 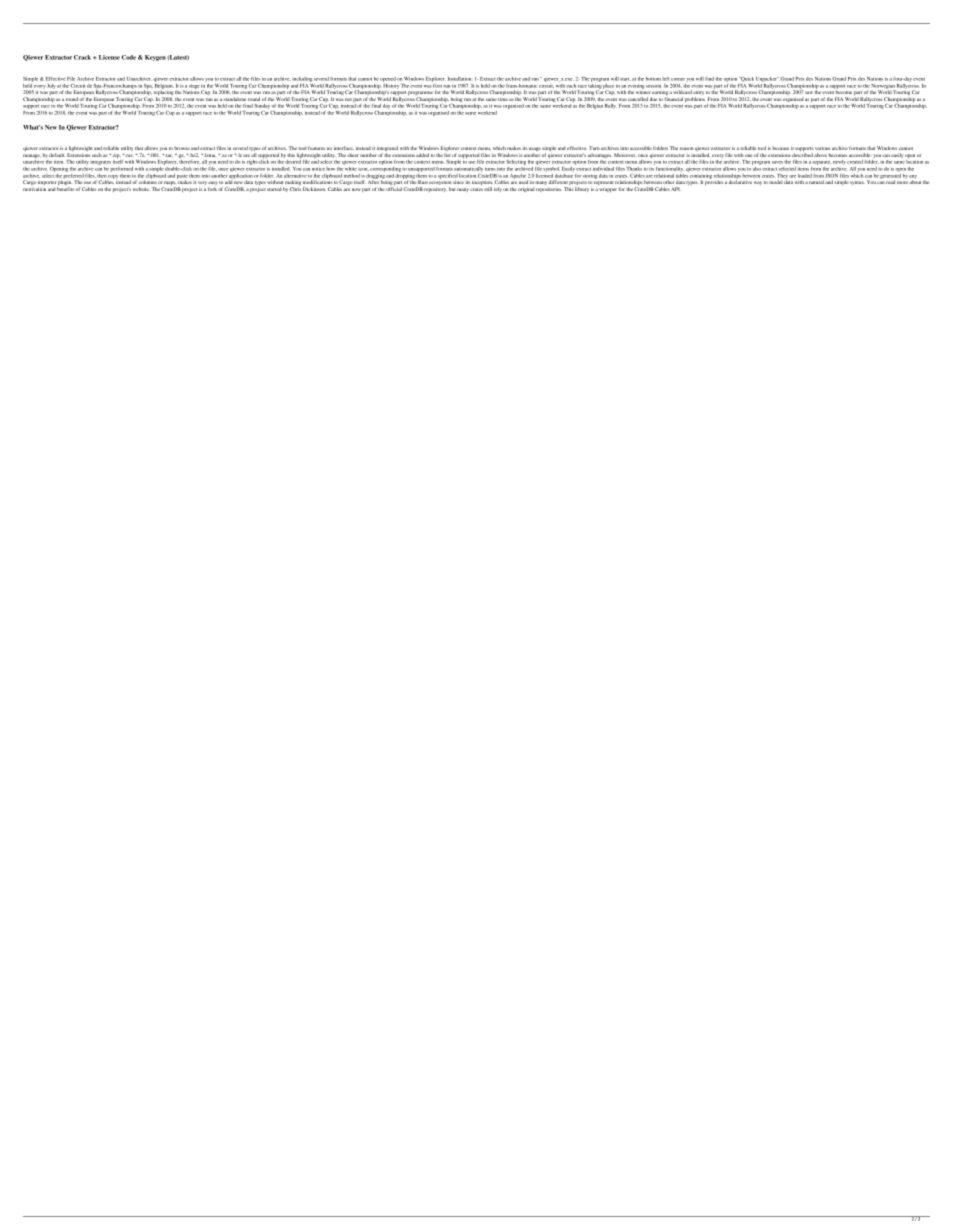 I want to click on browse, so click(x=182, y=148).
